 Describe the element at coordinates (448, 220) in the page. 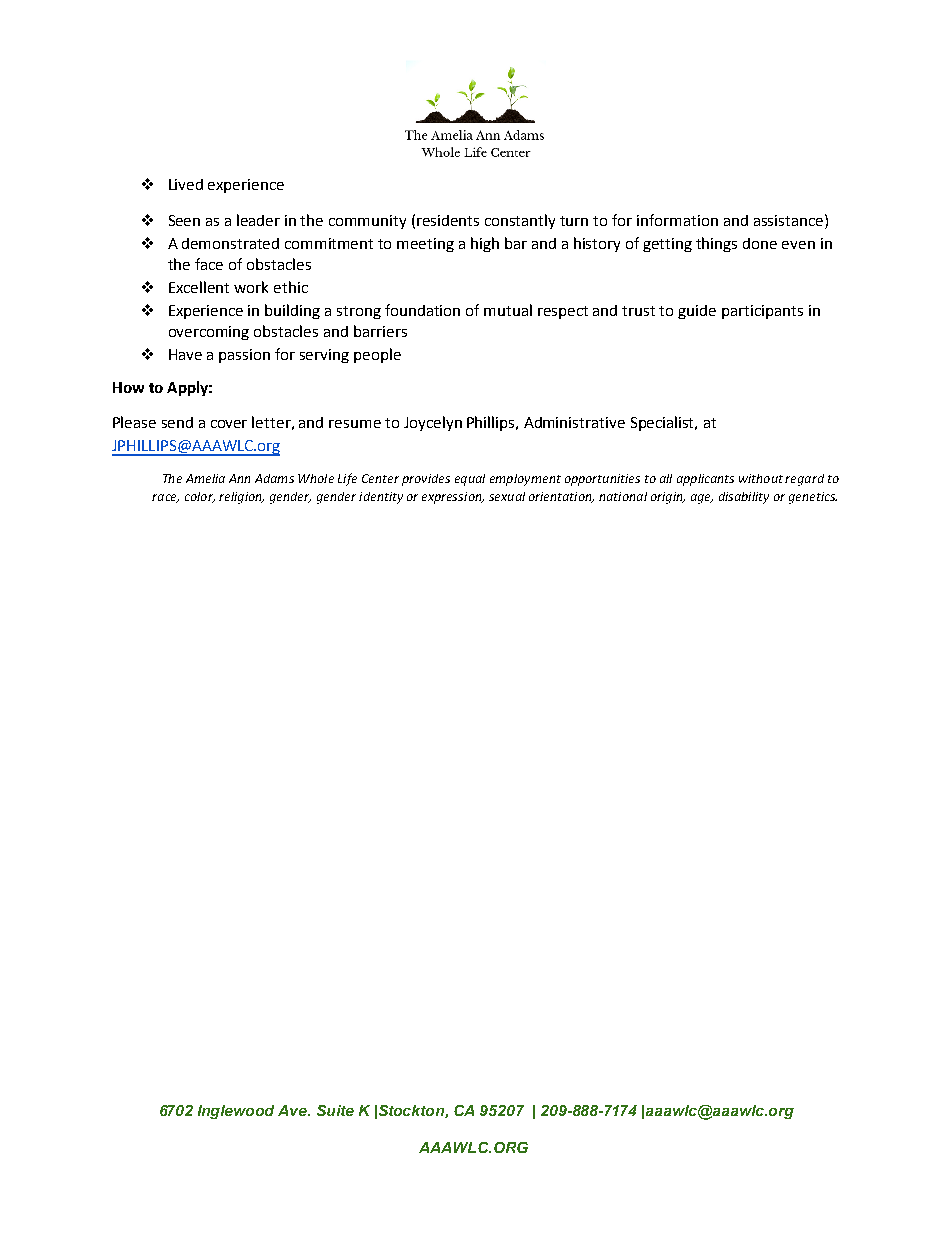

I see `residents` at that location.
